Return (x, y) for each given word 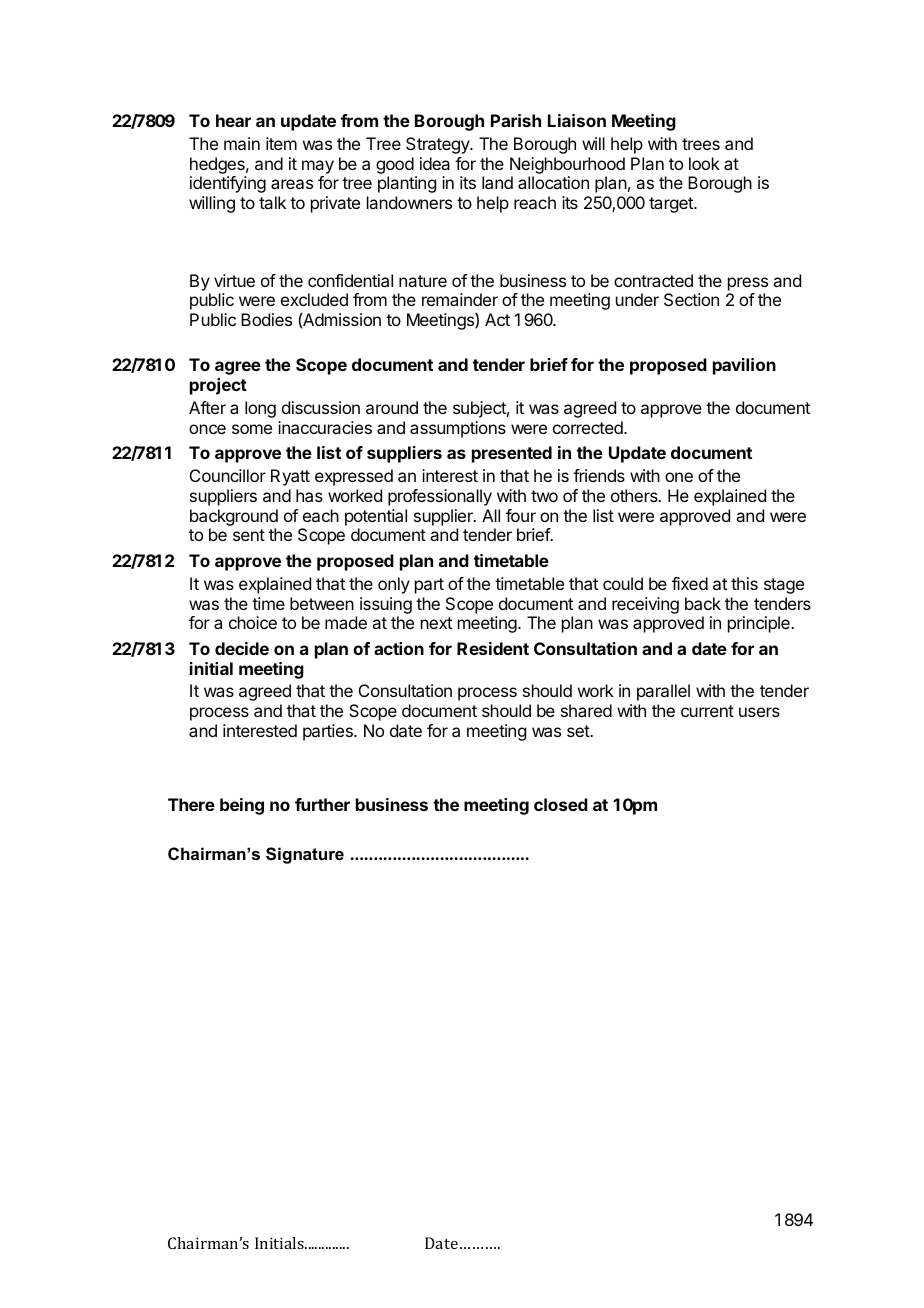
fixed (690, 583)
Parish (516, 120)
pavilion (744, 366)
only (394, 585)
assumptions (458, 429)
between (322, 603)
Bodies (266, 319)
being (242, 806)
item (281, 143)
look (704, 163)
